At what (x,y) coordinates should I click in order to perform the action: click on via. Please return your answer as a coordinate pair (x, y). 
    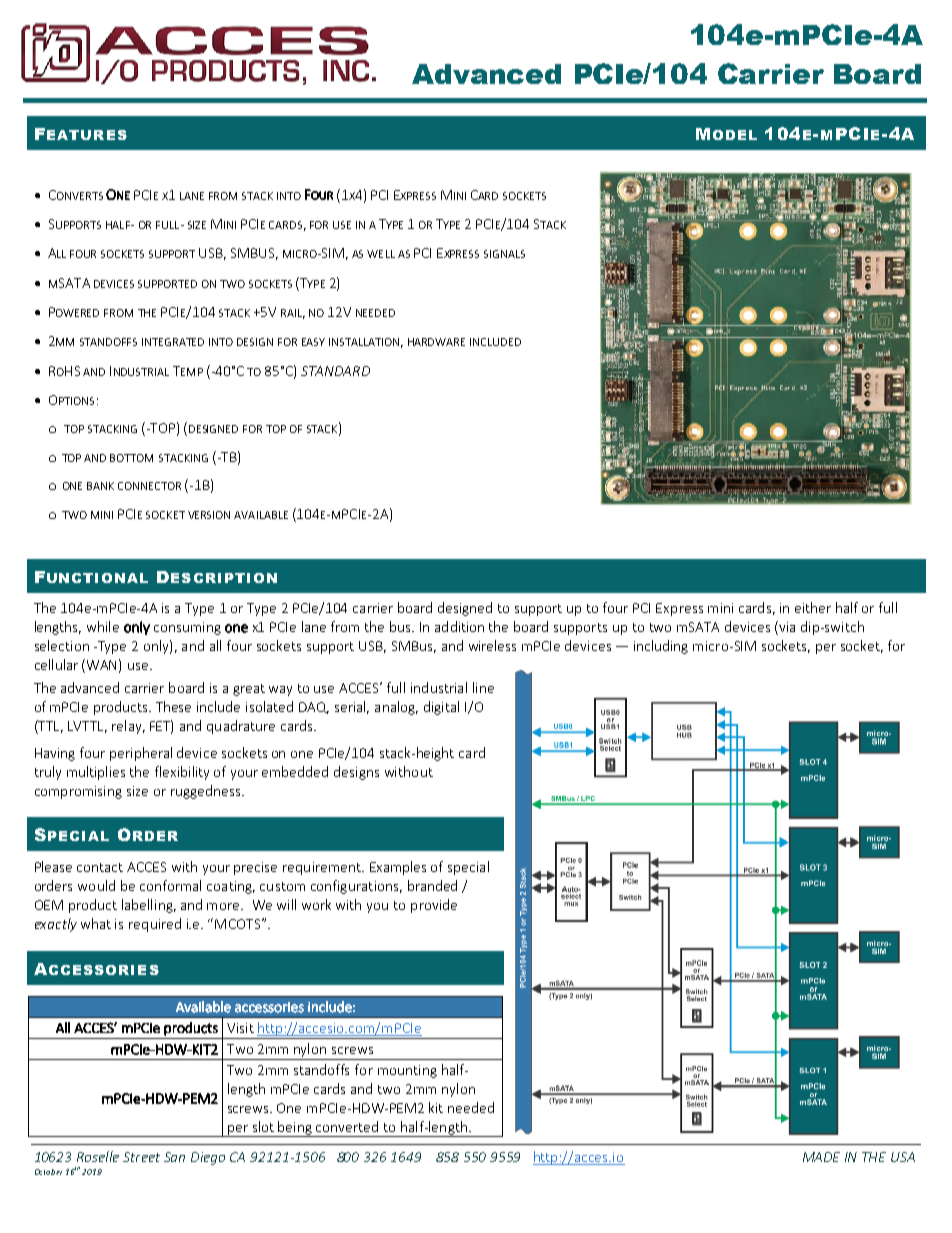
    Looking at the image, I should click on (786, 628).
